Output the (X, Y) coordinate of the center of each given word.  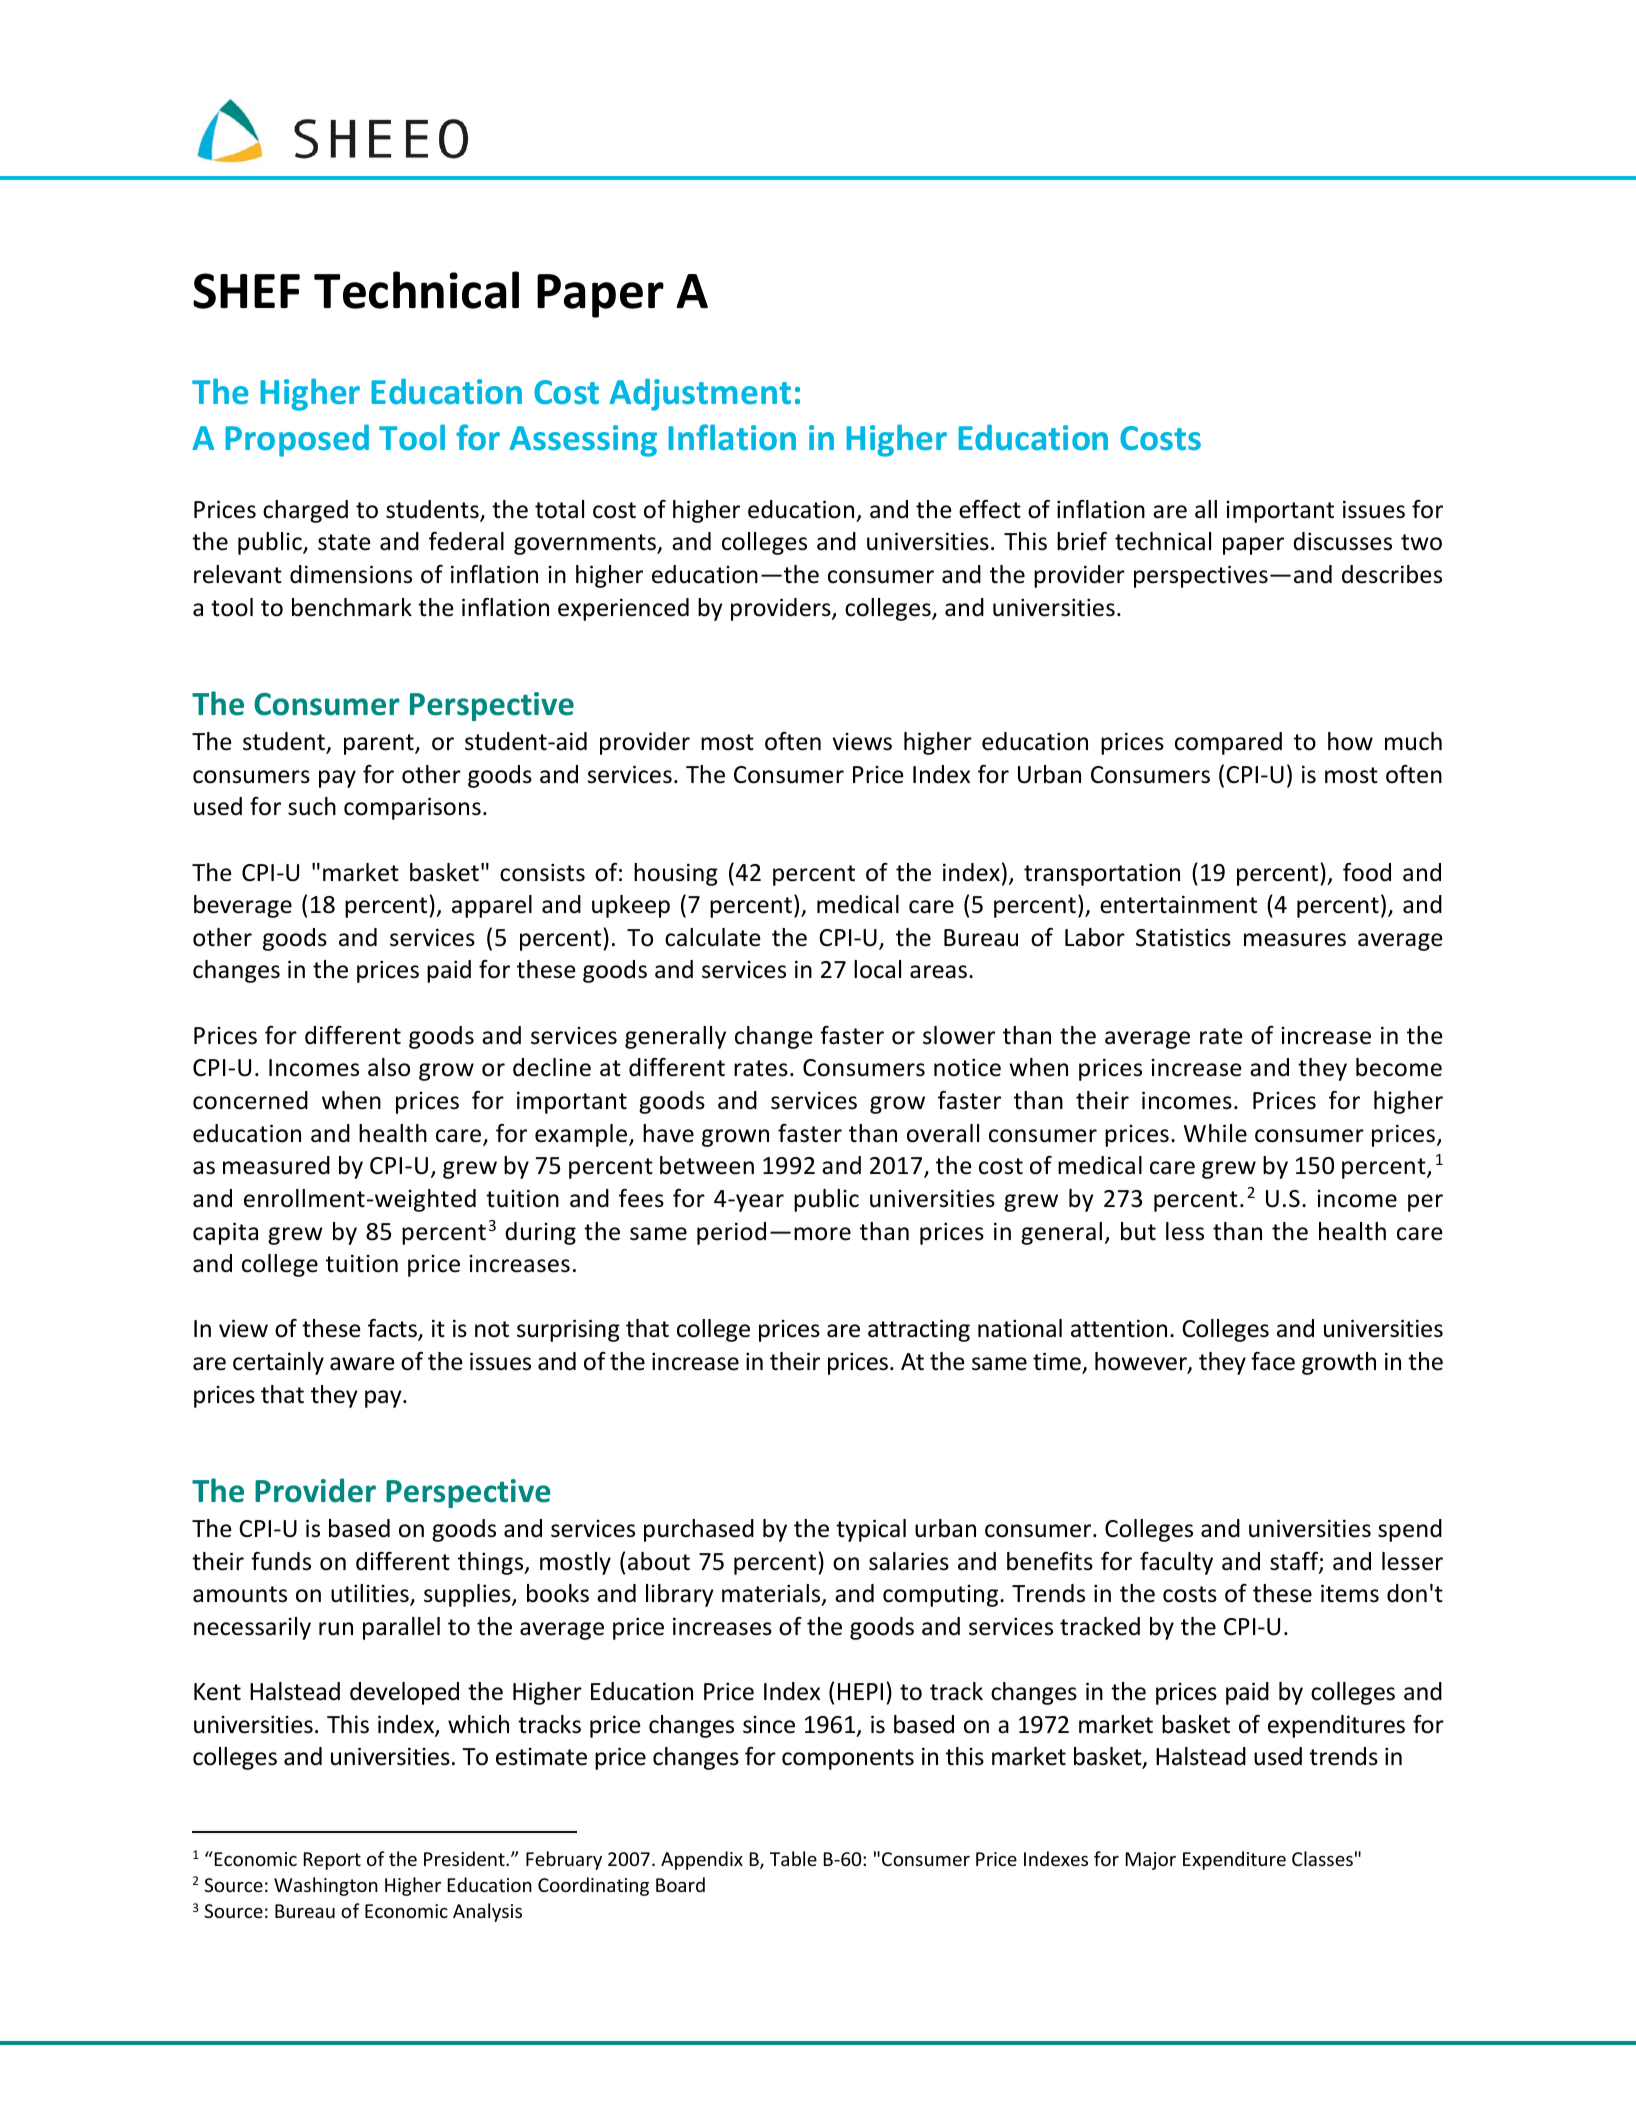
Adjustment (700, 394)
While (1215, 1133)
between (707, 1165)
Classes (1322, 1858)
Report (332, 1861)
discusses (1342, 541)
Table (793, 1858)
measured (276, 1165)
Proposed (297, 440)
